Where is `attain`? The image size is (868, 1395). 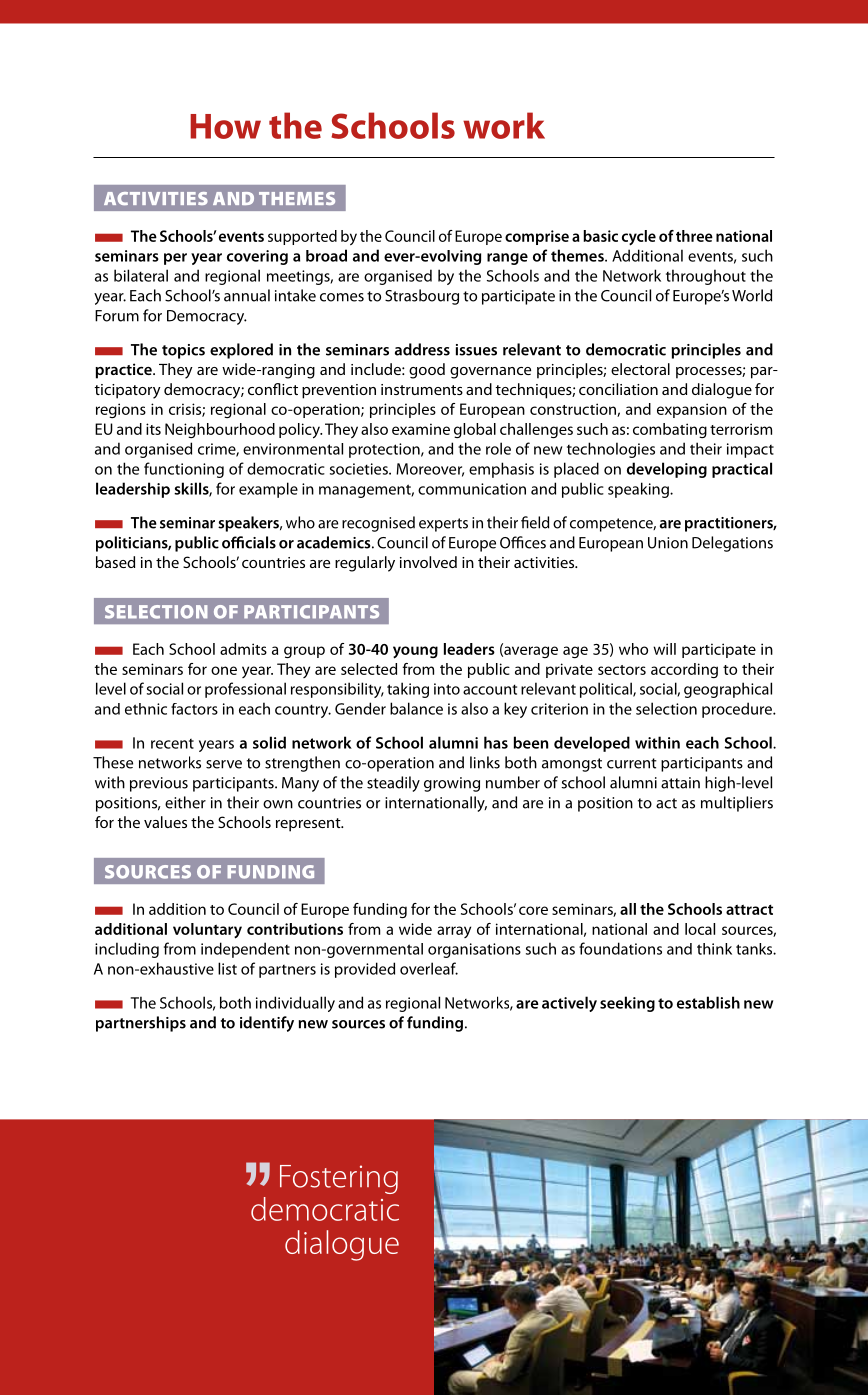 attain is located at coordinates (680, 783).
